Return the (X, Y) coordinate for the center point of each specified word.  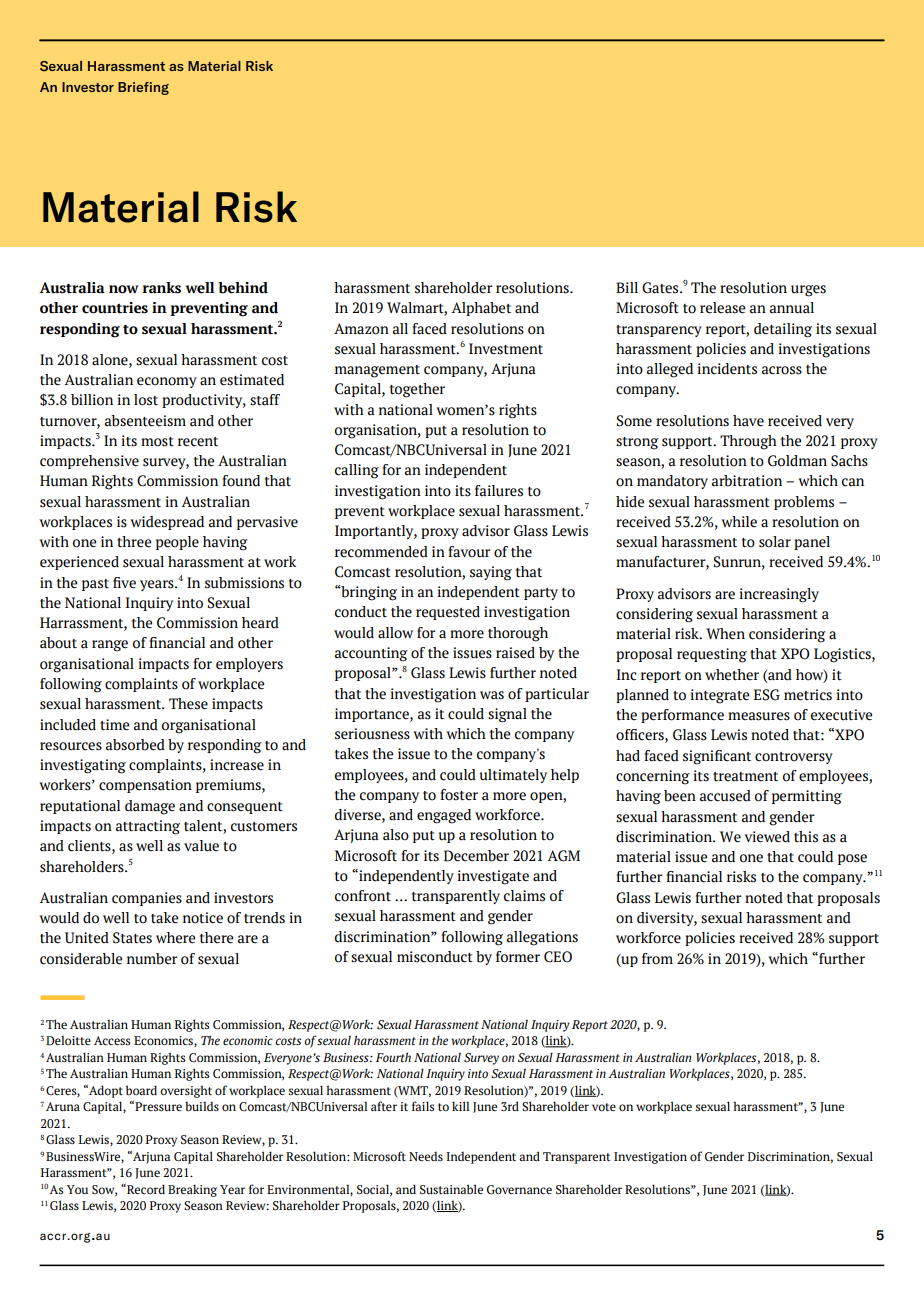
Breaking (192, 1190)
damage (150, 807)
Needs (426, 1156)
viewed (767, 837)
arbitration (747, 481)
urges (808, 291)
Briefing (143, 88)
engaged (444, 816)
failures (499, 491)
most (157, 442)
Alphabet (481, 309)
